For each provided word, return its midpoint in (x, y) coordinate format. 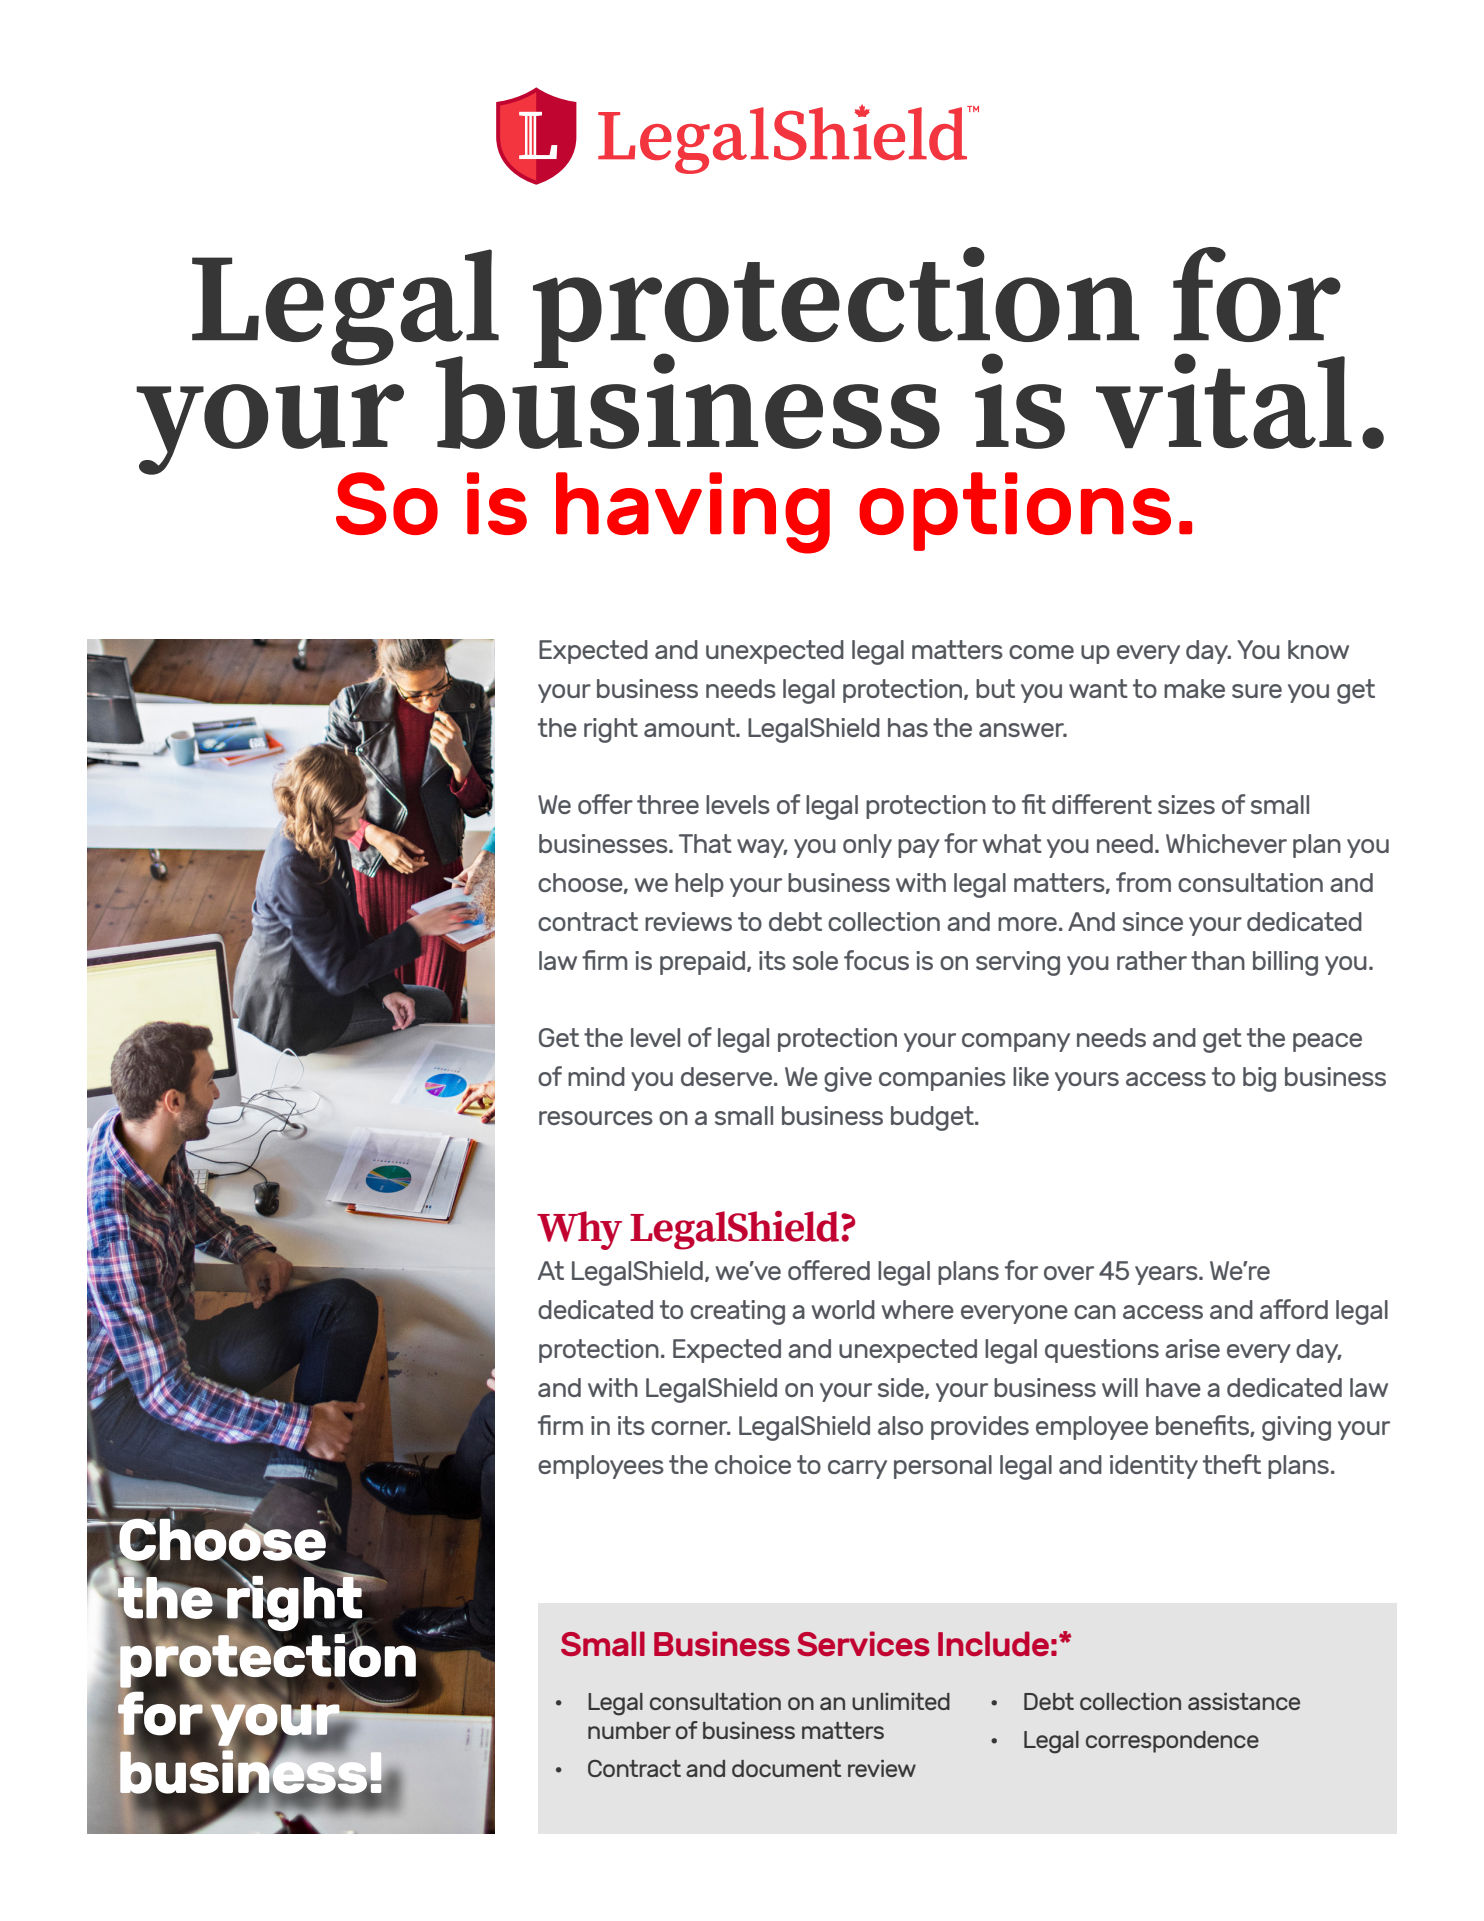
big (1259, 1079)
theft (1232, 1464)
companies (942, 1079)
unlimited (901, 1701)
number (629, 1730)
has (908, 727)
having (693, 513)
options (1015, 511)
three (668, 804)
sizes (1186, 804)
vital (1224, 401)
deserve (728, 1076)
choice (753, 1464)
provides (980, 1428)
